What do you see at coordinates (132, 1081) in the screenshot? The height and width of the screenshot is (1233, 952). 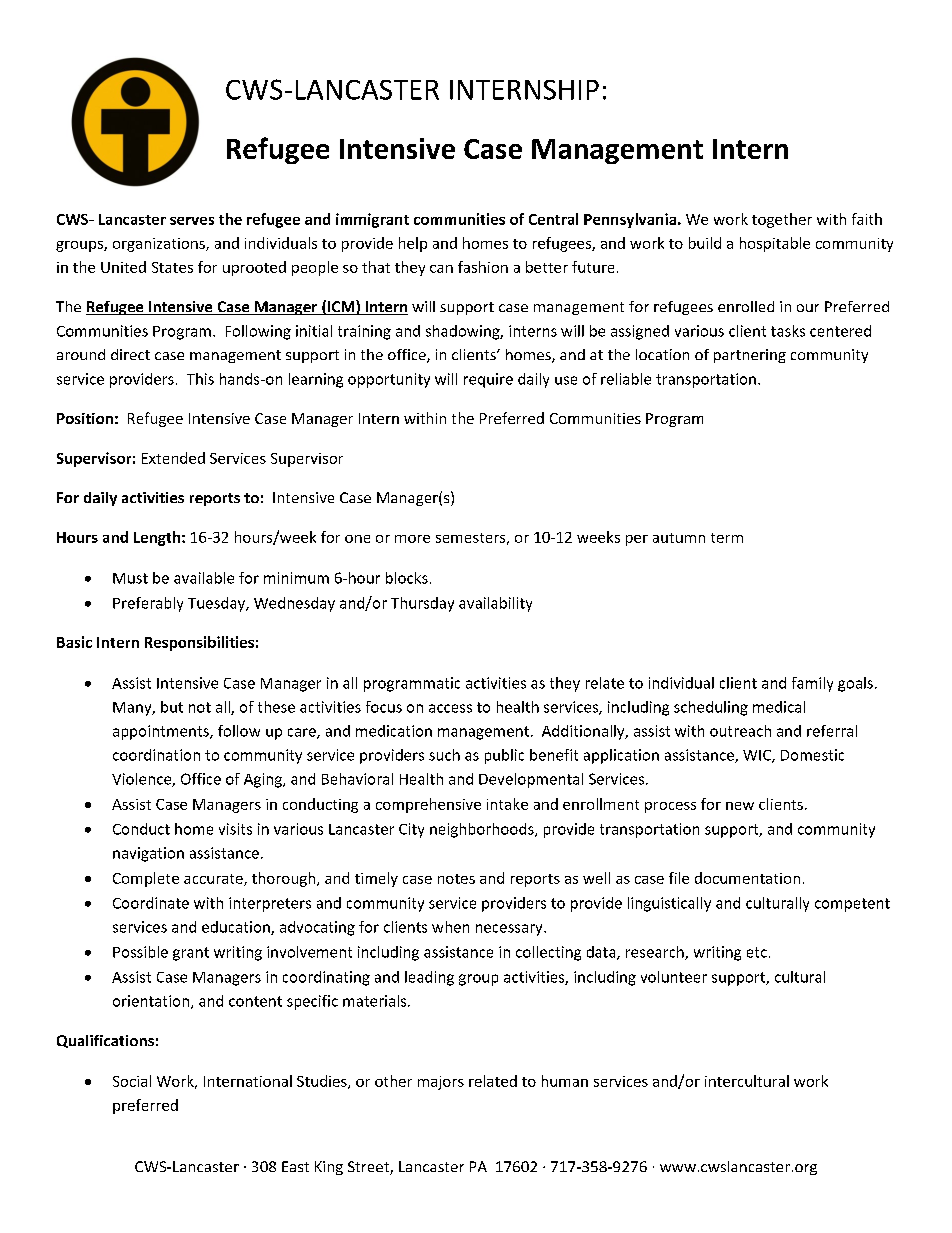 I see `Social` at bounding box center [132, 1081].
